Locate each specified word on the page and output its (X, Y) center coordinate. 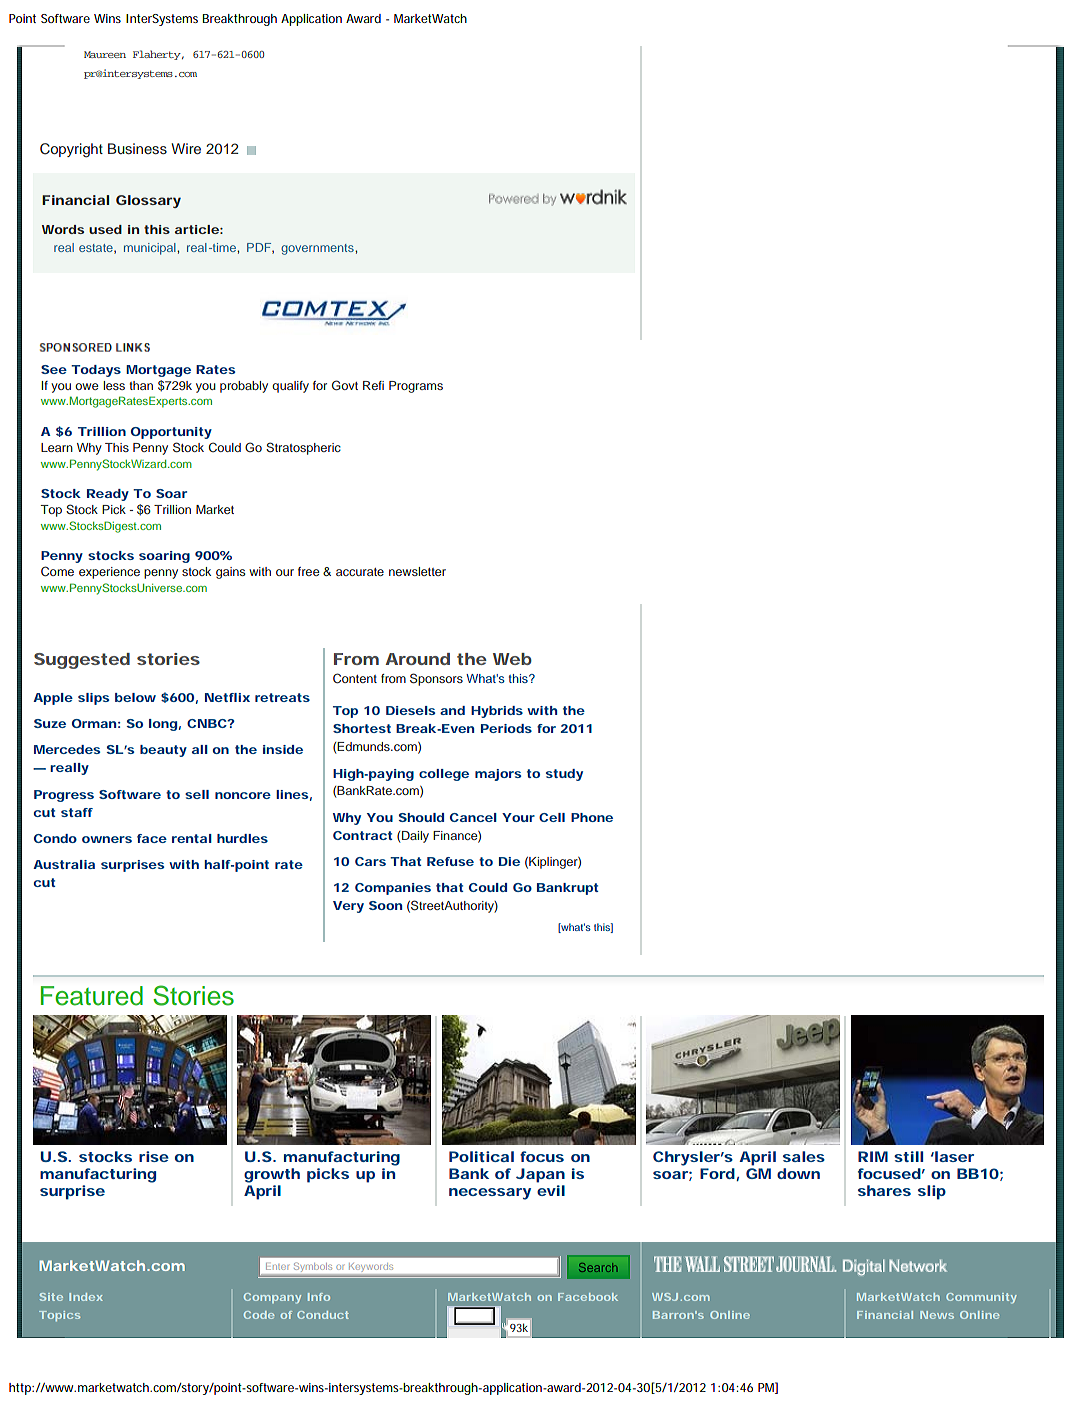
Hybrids (497, 712)
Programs (416, 387)
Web (512, 659)
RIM (873, 1156)
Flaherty (158, 55)
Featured (92, 996)
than (141, 385)
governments (318, 249)
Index (86, 1297)
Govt (345, 385)
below (135, 697)
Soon (385, 905)
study (564, 775)
